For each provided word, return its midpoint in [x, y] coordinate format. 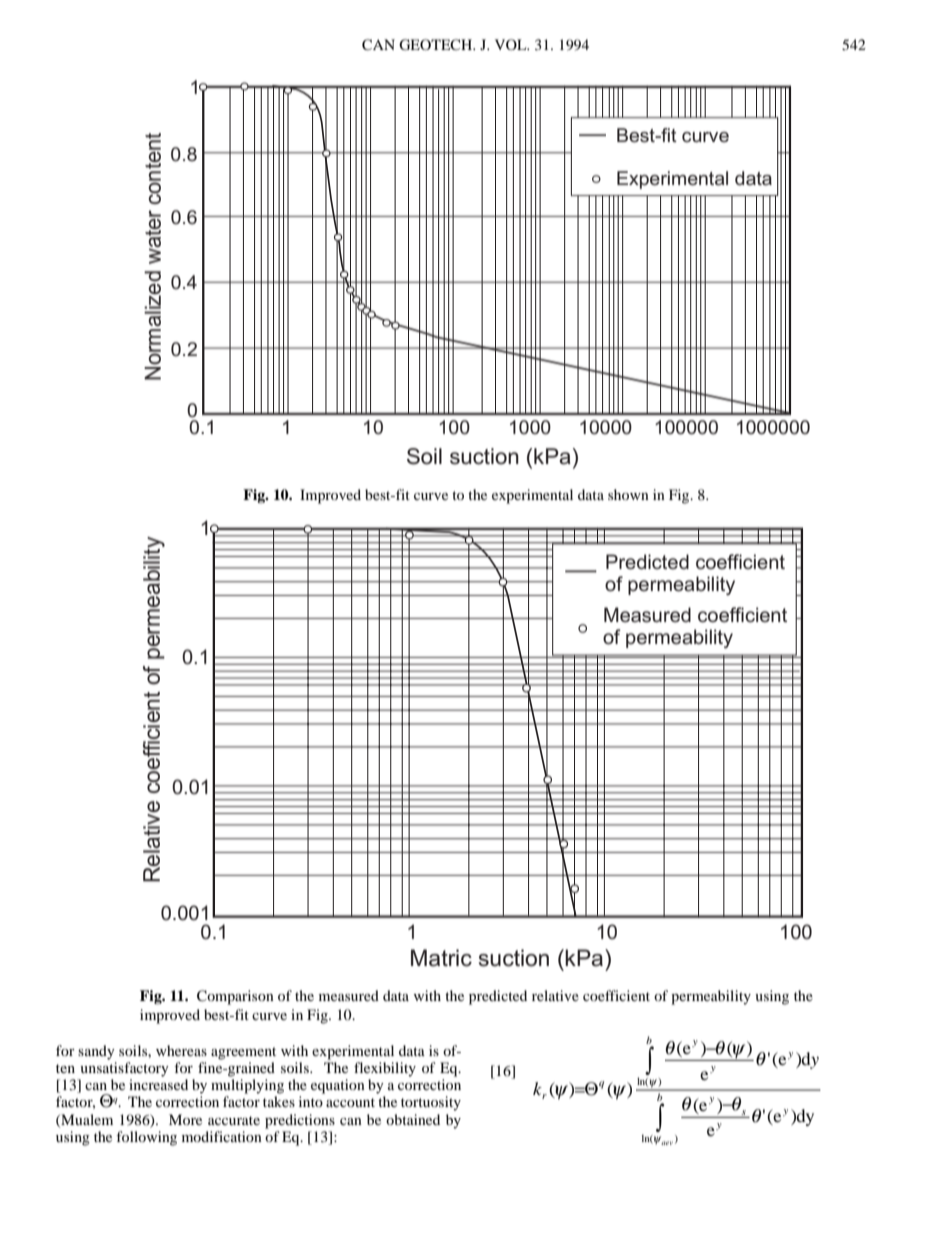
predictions [300, 1121]
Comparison [235, 997]
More [185, 1119]
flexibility [385, 1069]
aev [667, 1143]
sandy [96, 1052]
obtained [413, 1119]
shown [628, 494]
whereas [181, 1050]
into [311, 1101]
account [350, 1102]
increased [158, 1084]
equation [338, 1086]
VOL [512, 44]
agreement [243, 1053]
